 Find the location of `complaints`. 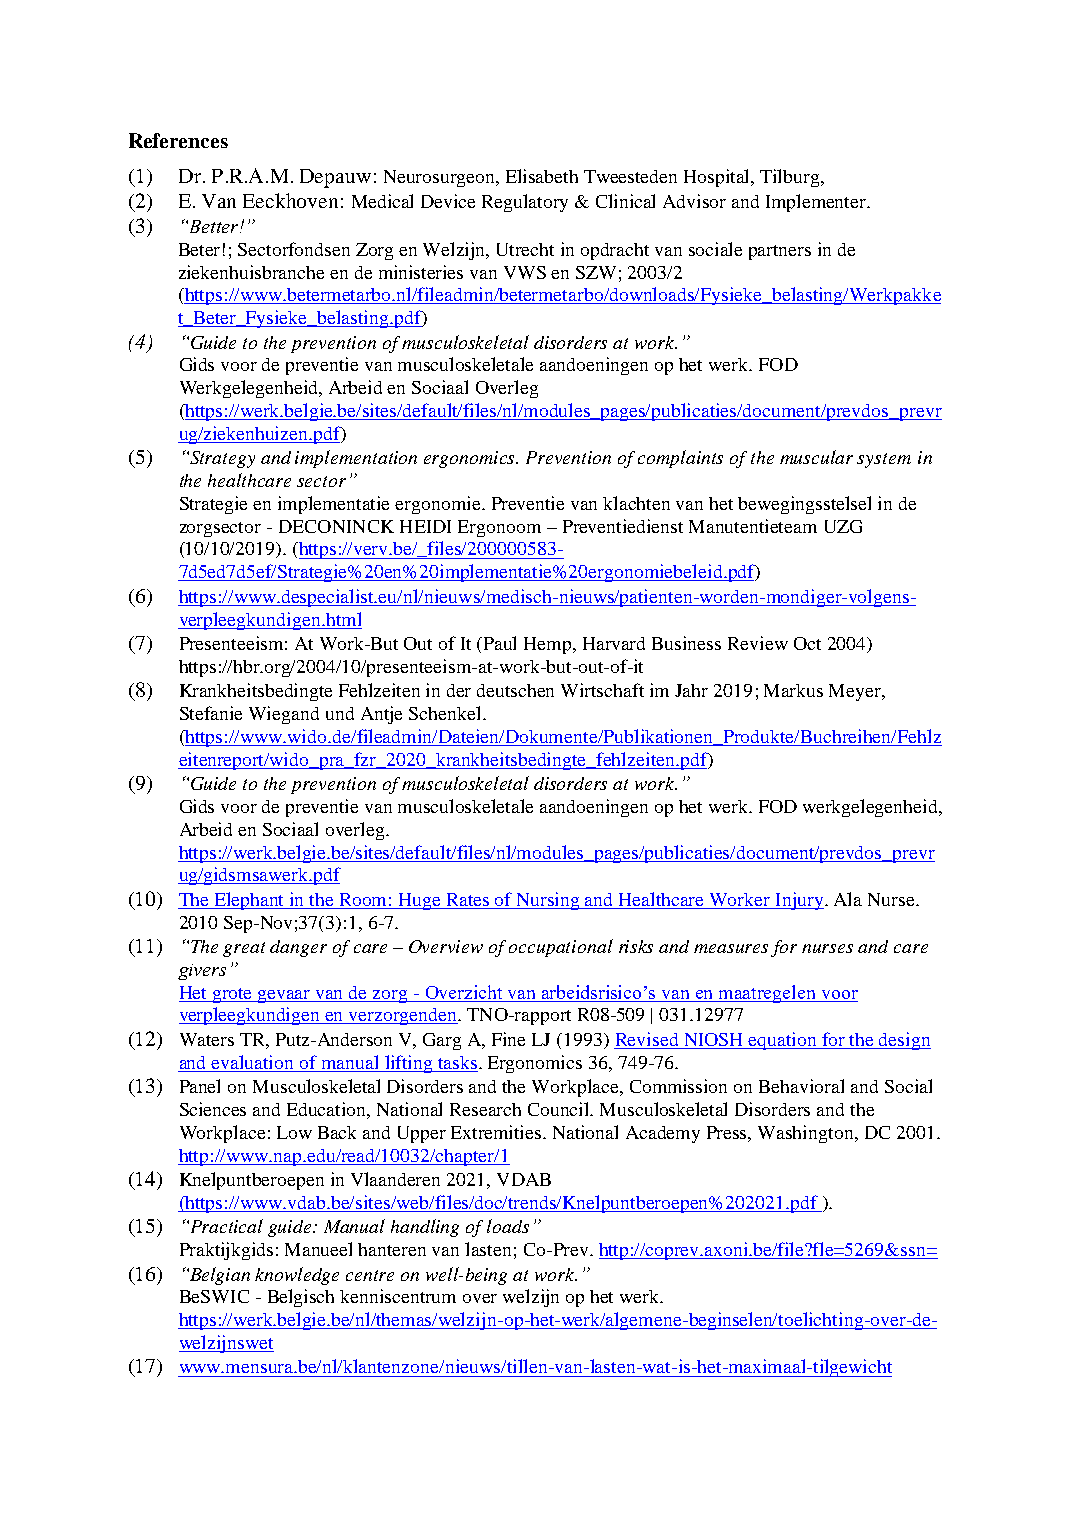

complaints is located at coordinates (680, 459).
